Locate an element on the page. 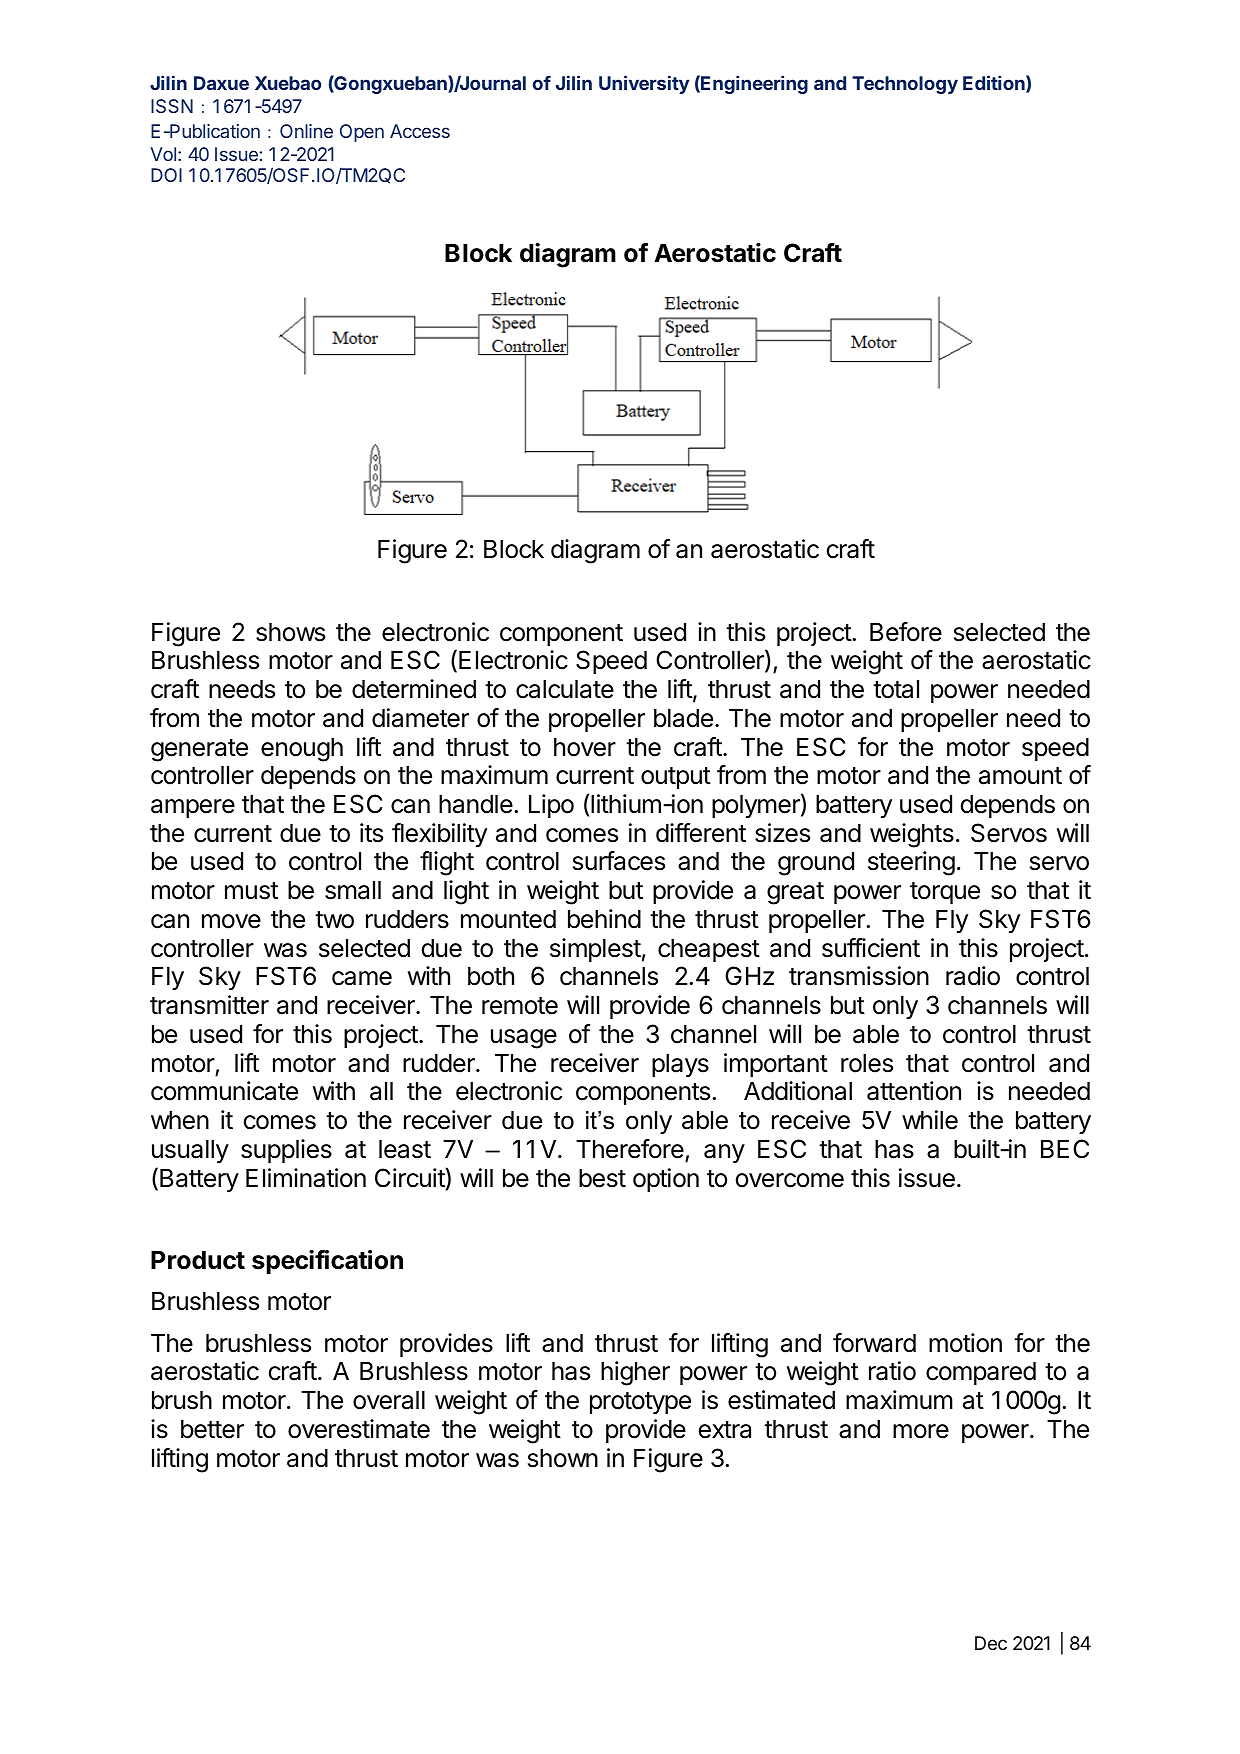 This image has width=1240, height=1754. calculate is located at coordinates (565, 689).
